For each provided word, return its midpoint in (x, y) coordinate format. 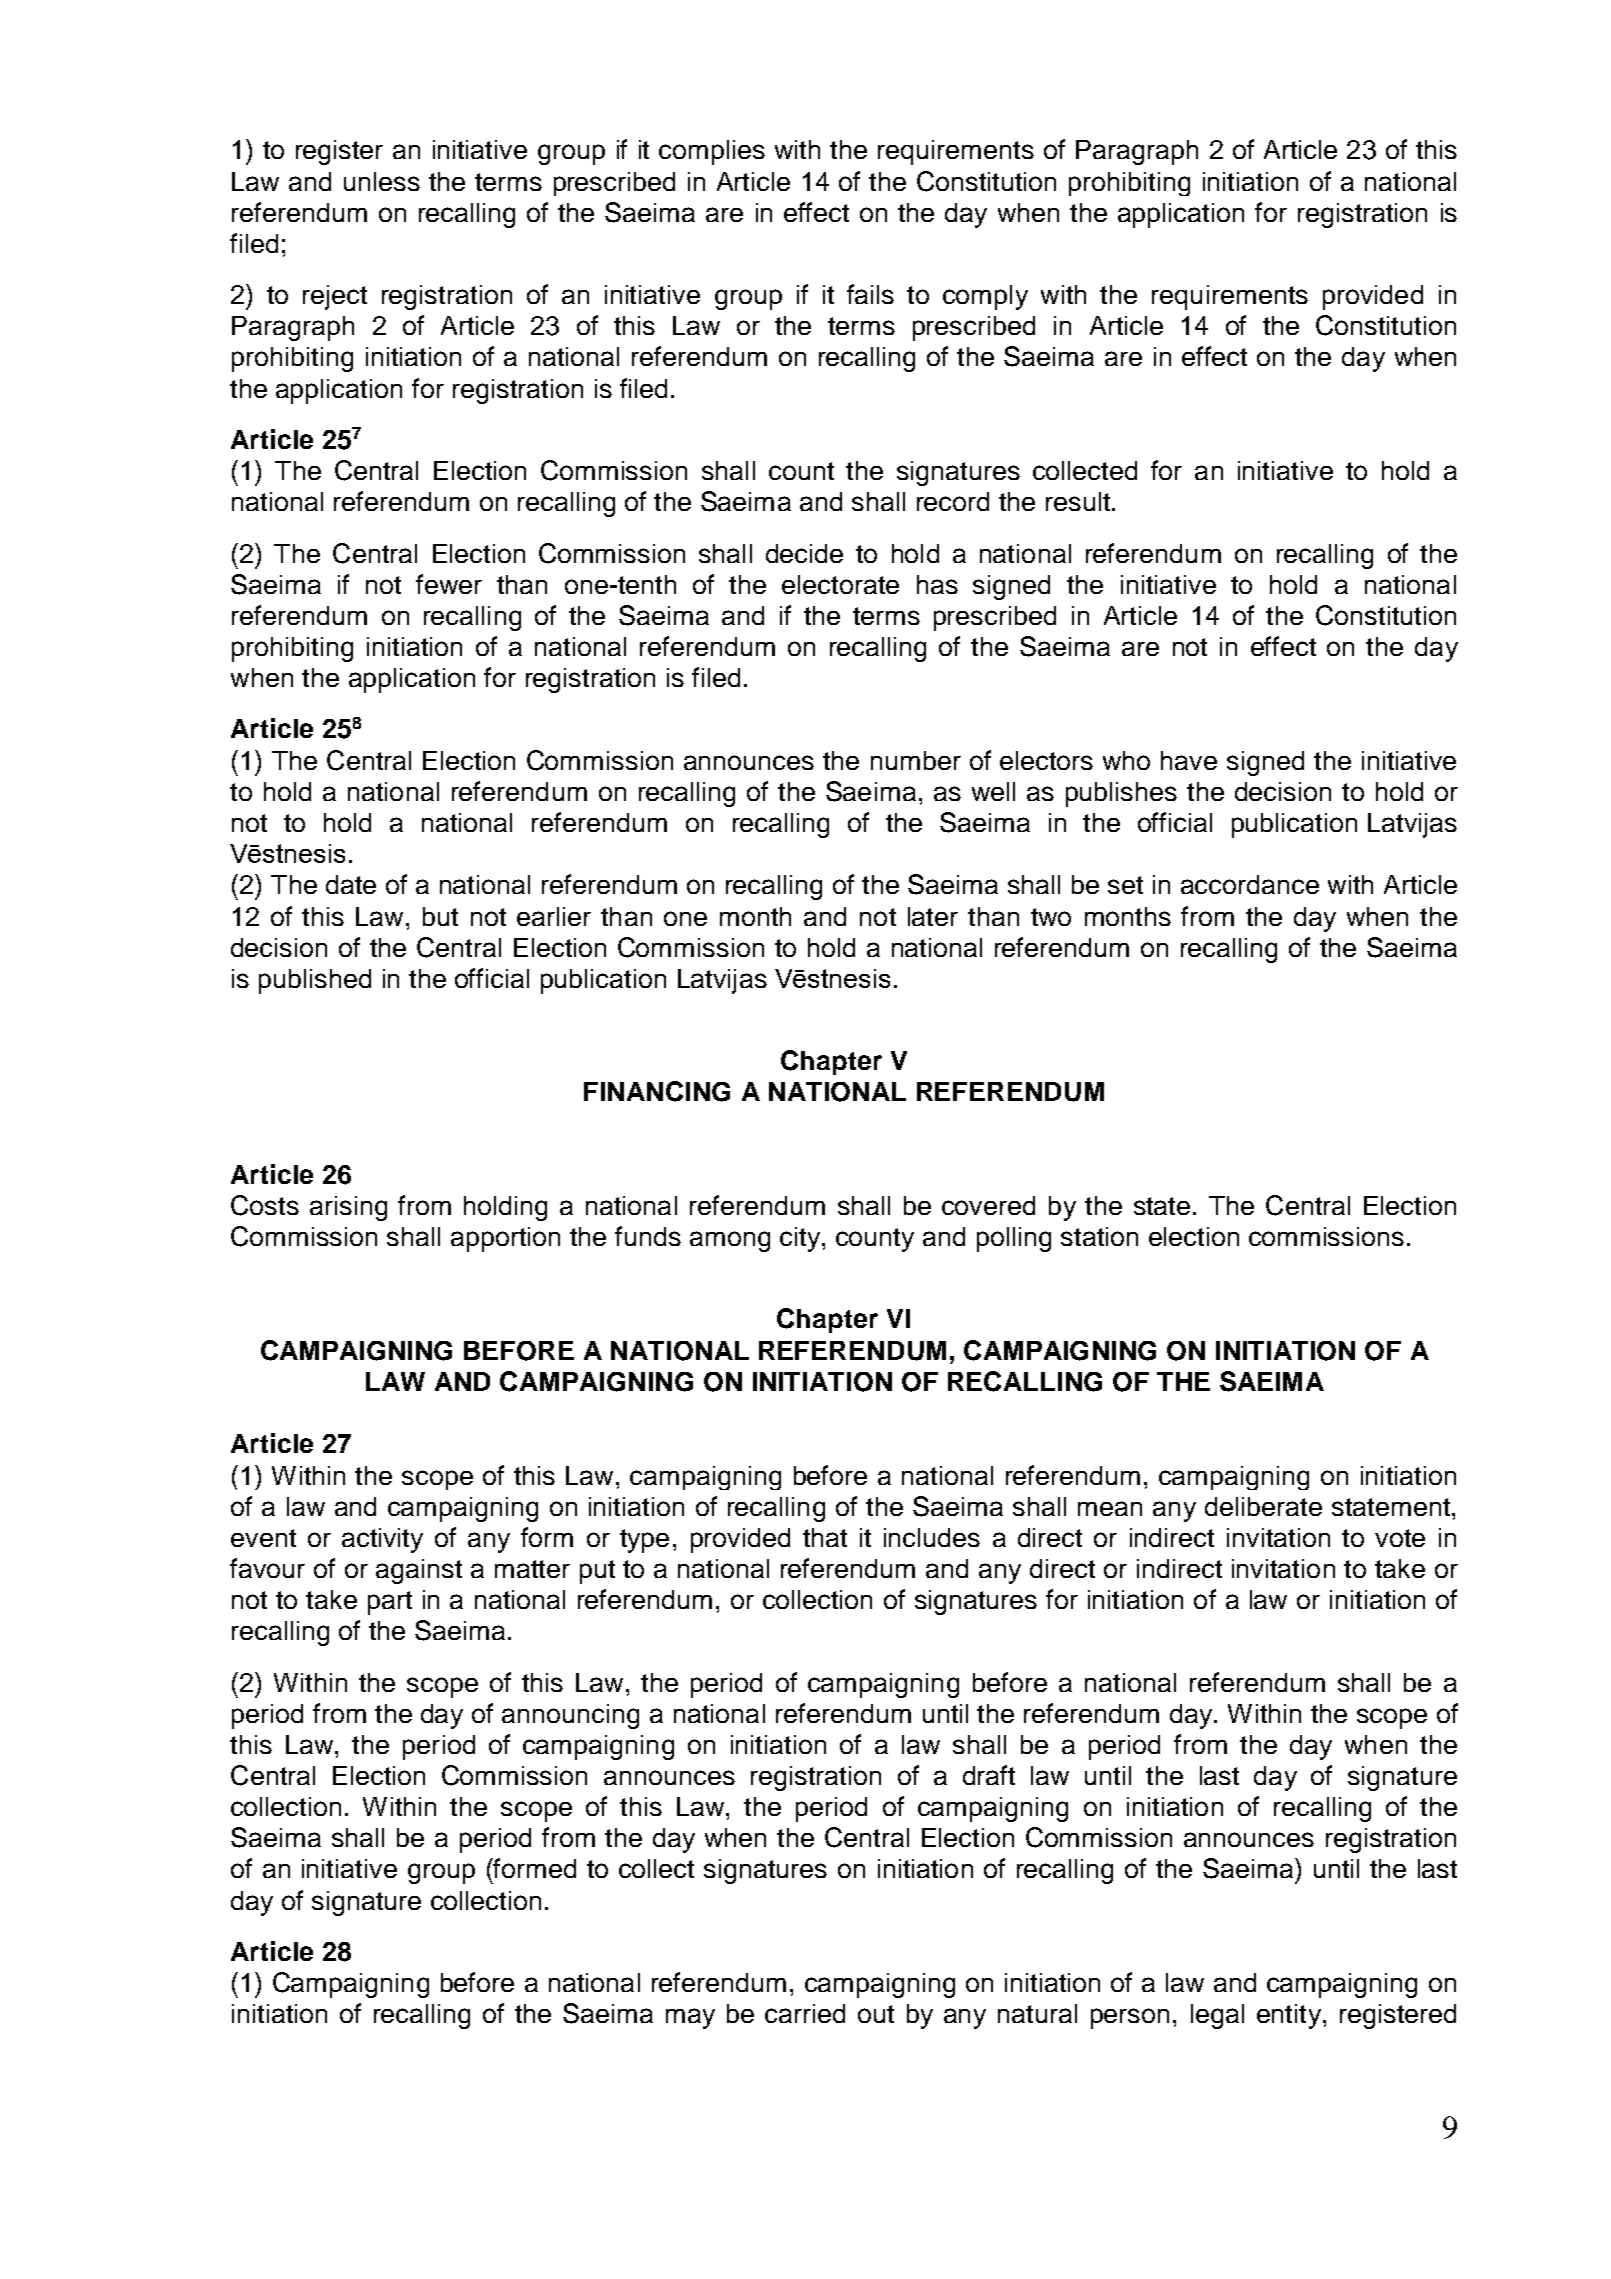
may (690, 2018)
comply (985, 297)
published (315, 981)
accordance (1250, 884)
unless (382, 181)
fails (870, 294)
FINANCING (657, 1091)
